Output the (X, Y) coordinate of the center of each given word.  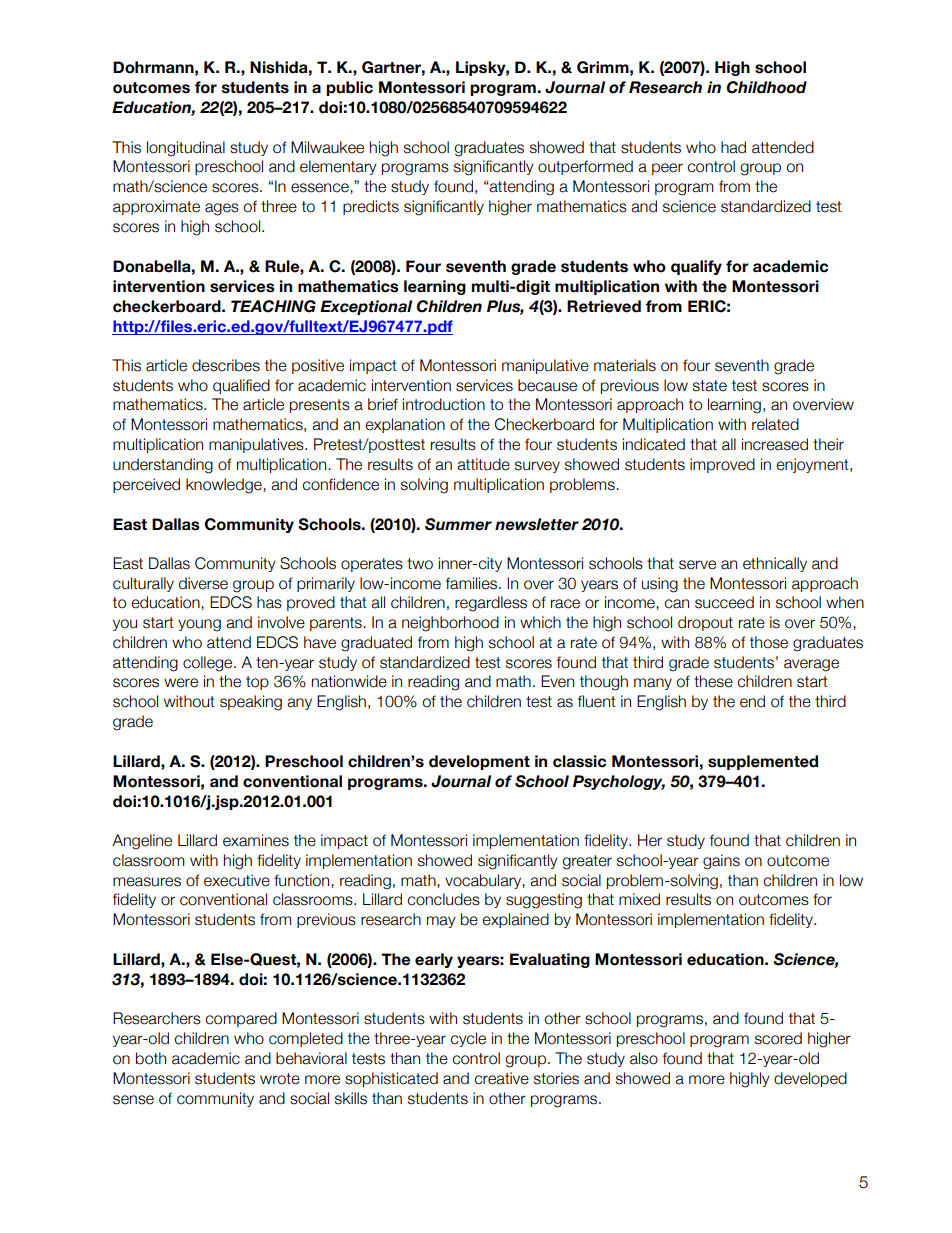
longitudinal (186, 149)
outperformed (585, 167)
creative (501, 1078)
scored (778, 1038)
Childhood (767, 87)
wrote (280, 1079)
